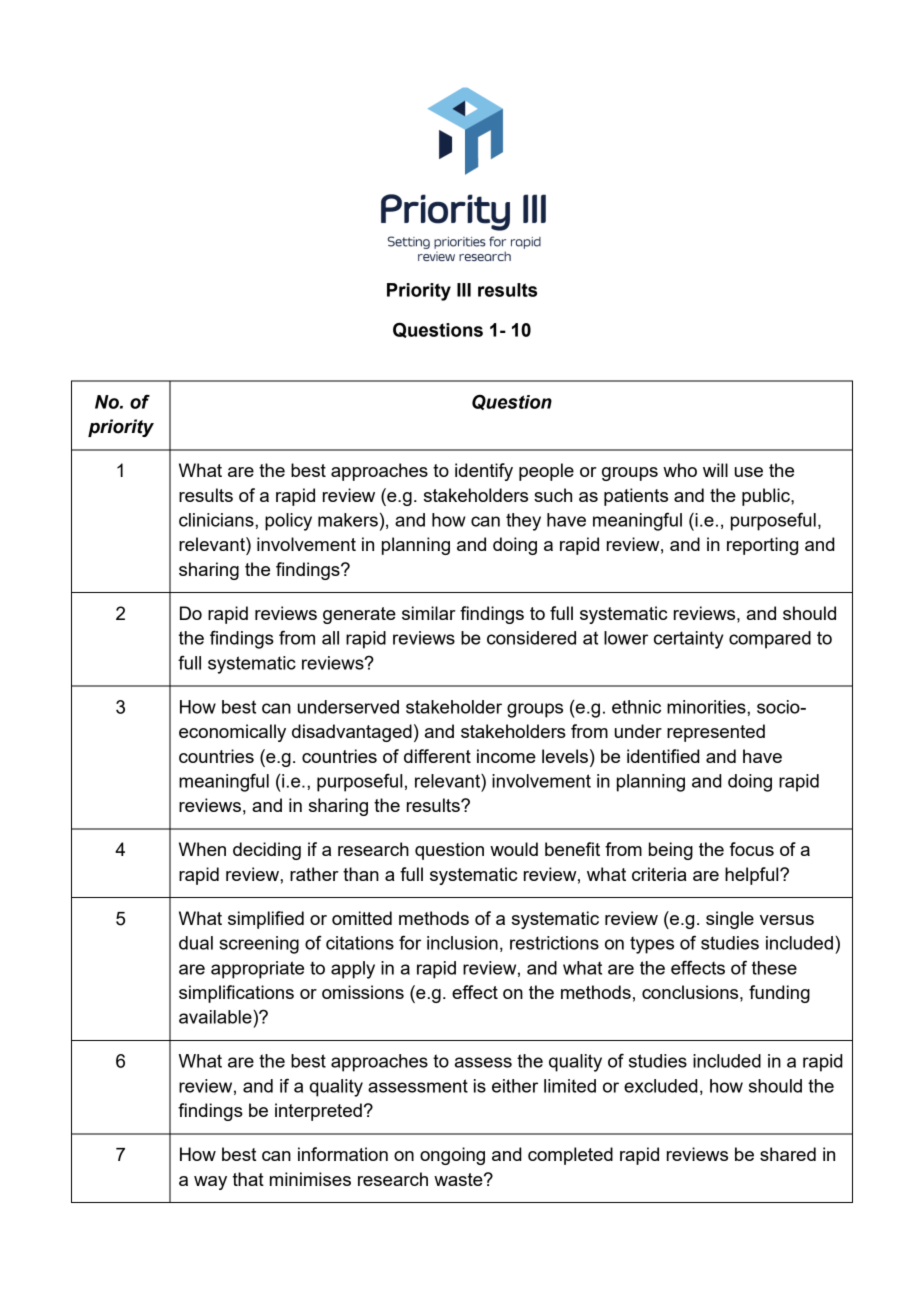  I want to click on single, so click(730, 920).
